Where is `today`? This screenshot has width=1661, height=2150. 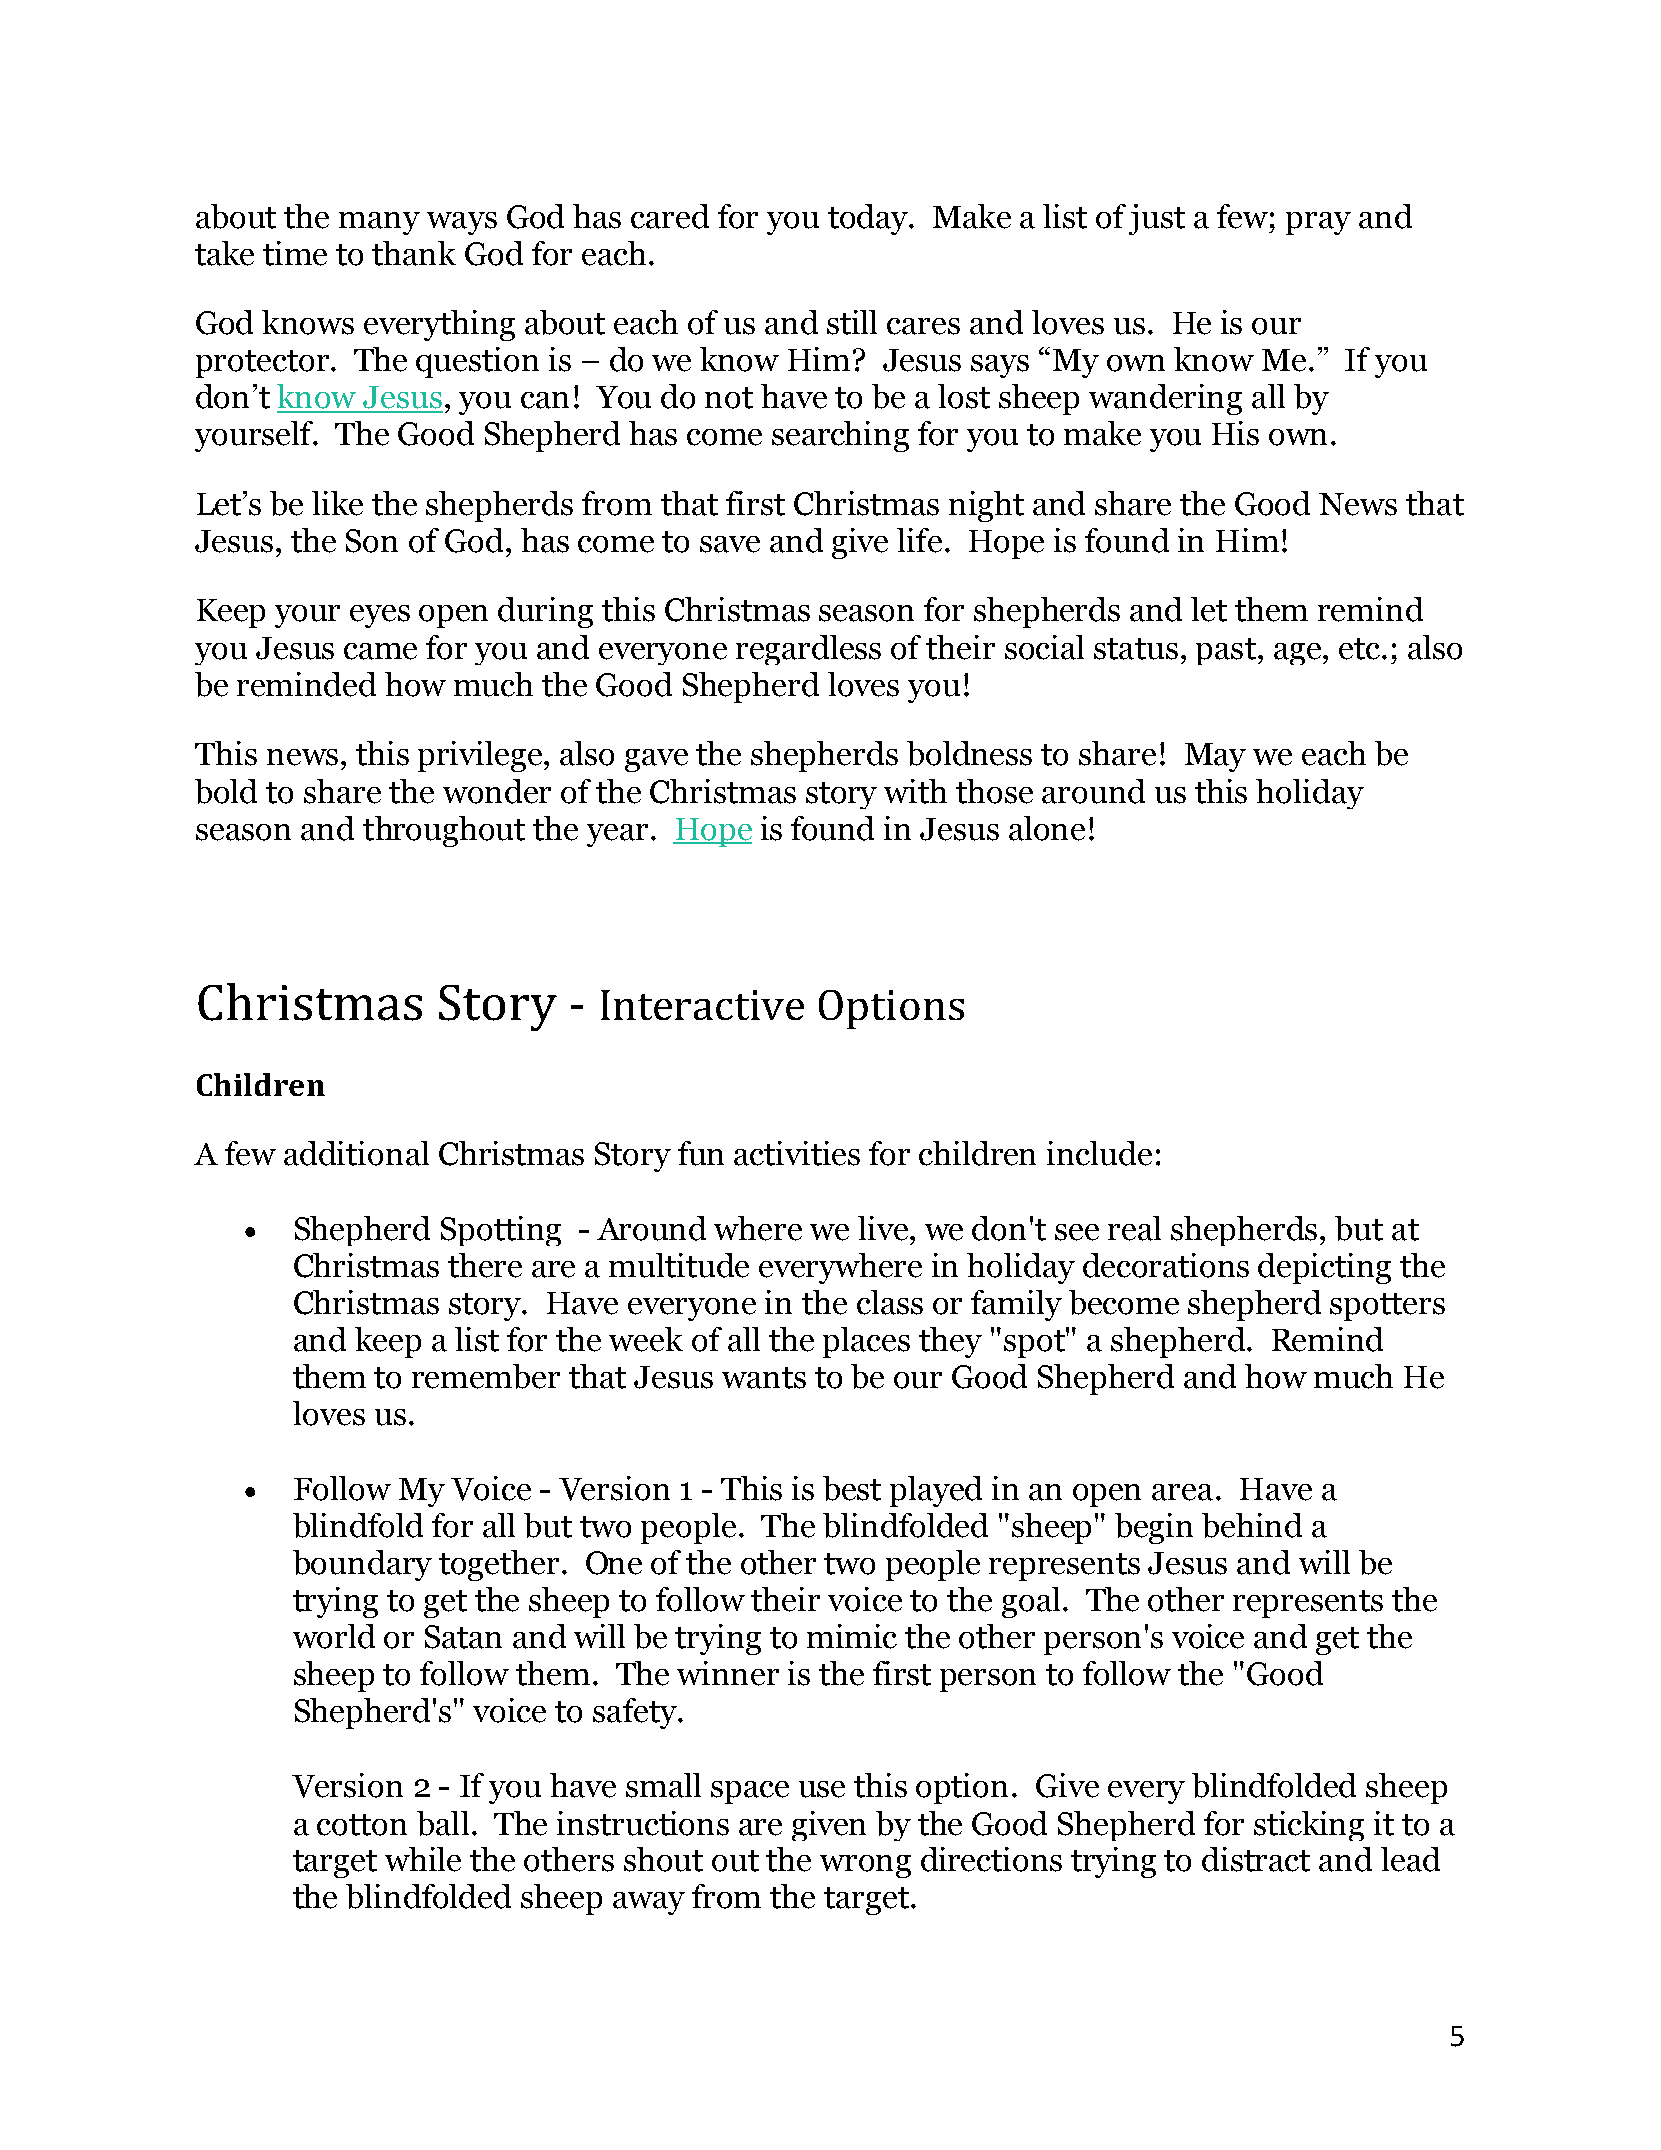
today is located at coordinates (869, 219).
